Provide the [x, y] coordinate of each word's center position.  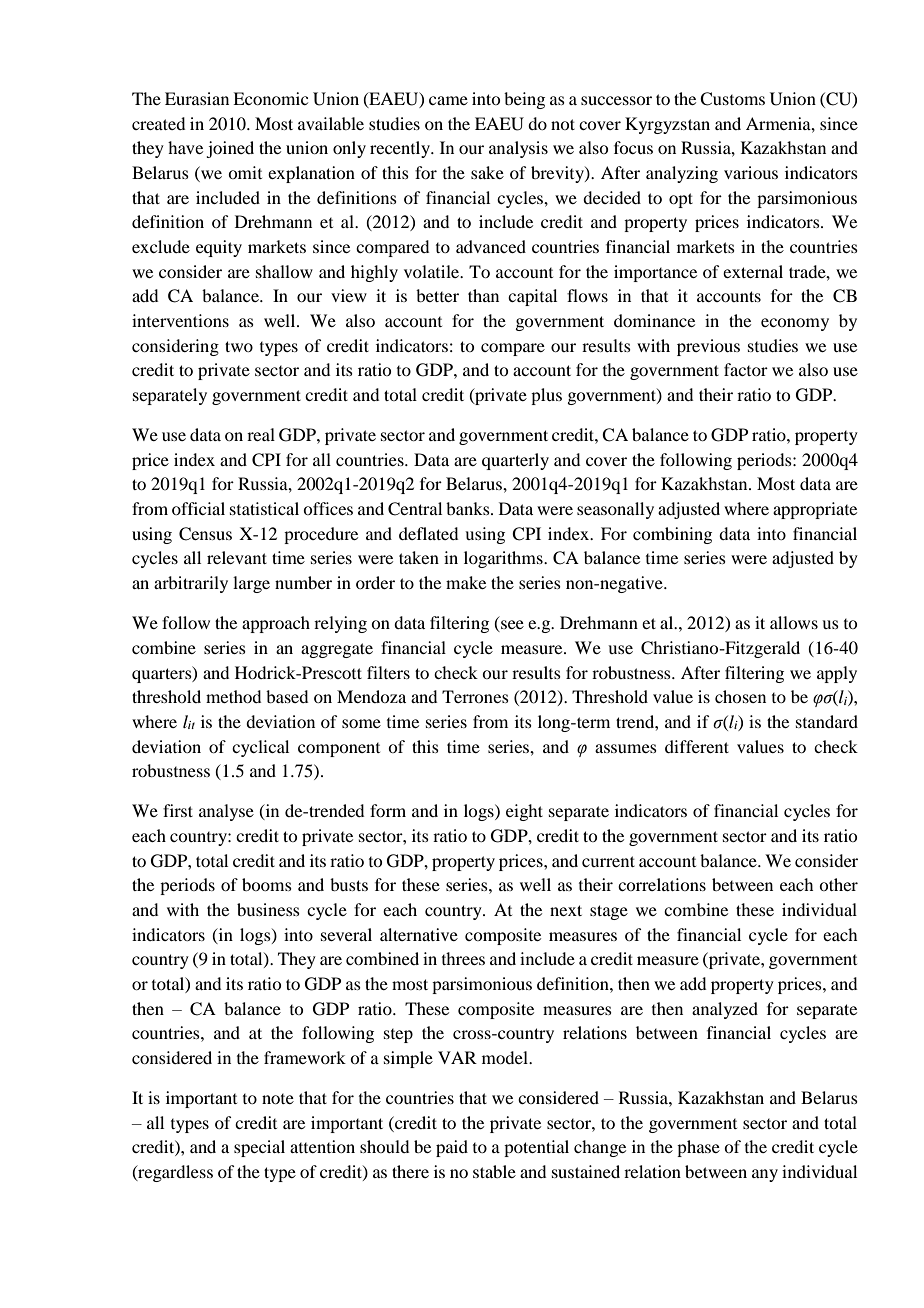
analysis [518, 149]
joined [230, 149]
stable [494, 1171]
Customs [732, 99]
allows [794, 622]
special [259, 1148]
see [511, 626]
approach [276, 624]
